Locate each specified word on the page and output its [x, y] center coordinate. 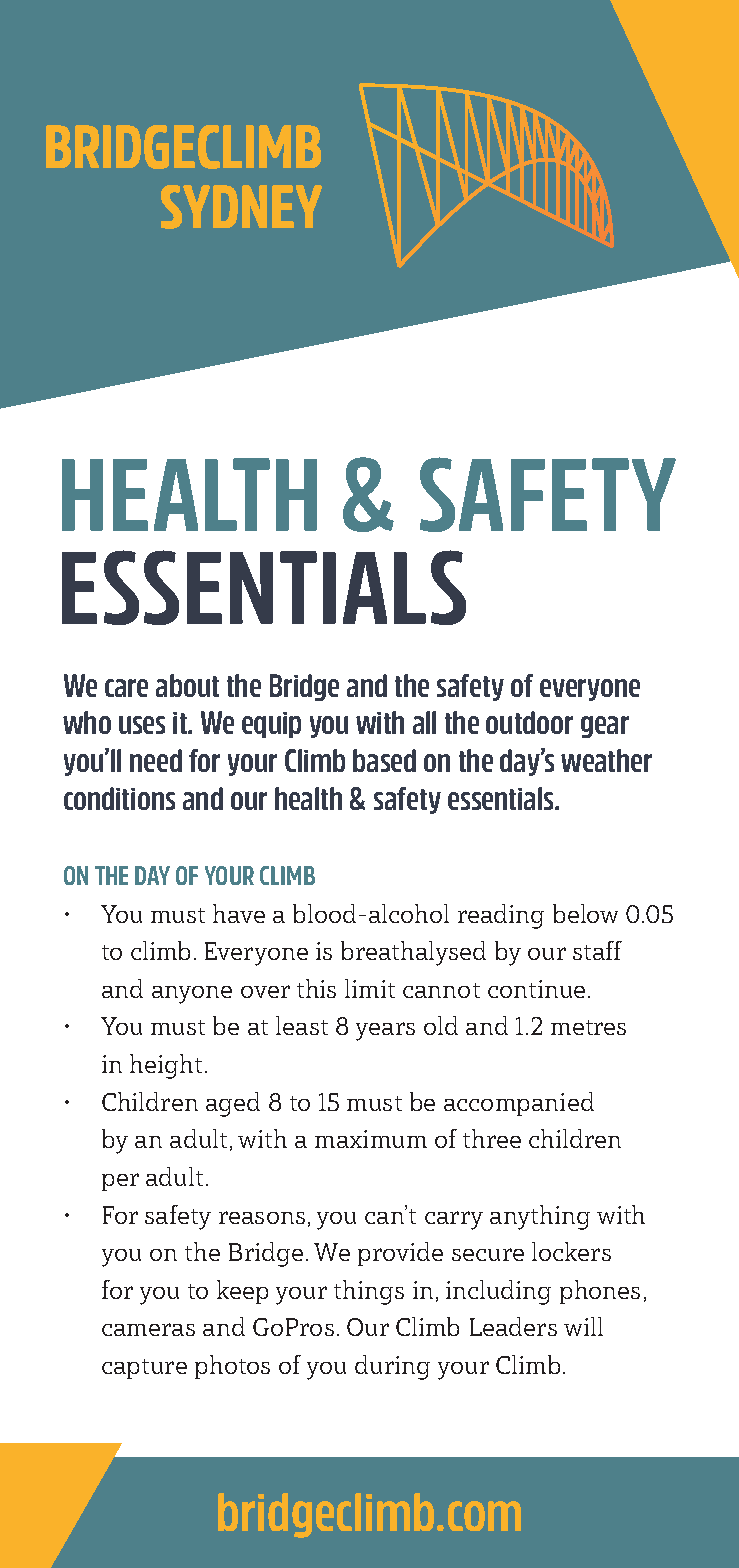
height [166, 1066]
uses [142, 725]
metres [588, 1027]
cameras [148, 1329]
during [392, 1367]
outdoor [529, 722]
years [385, 1031]
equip [271, 725]
